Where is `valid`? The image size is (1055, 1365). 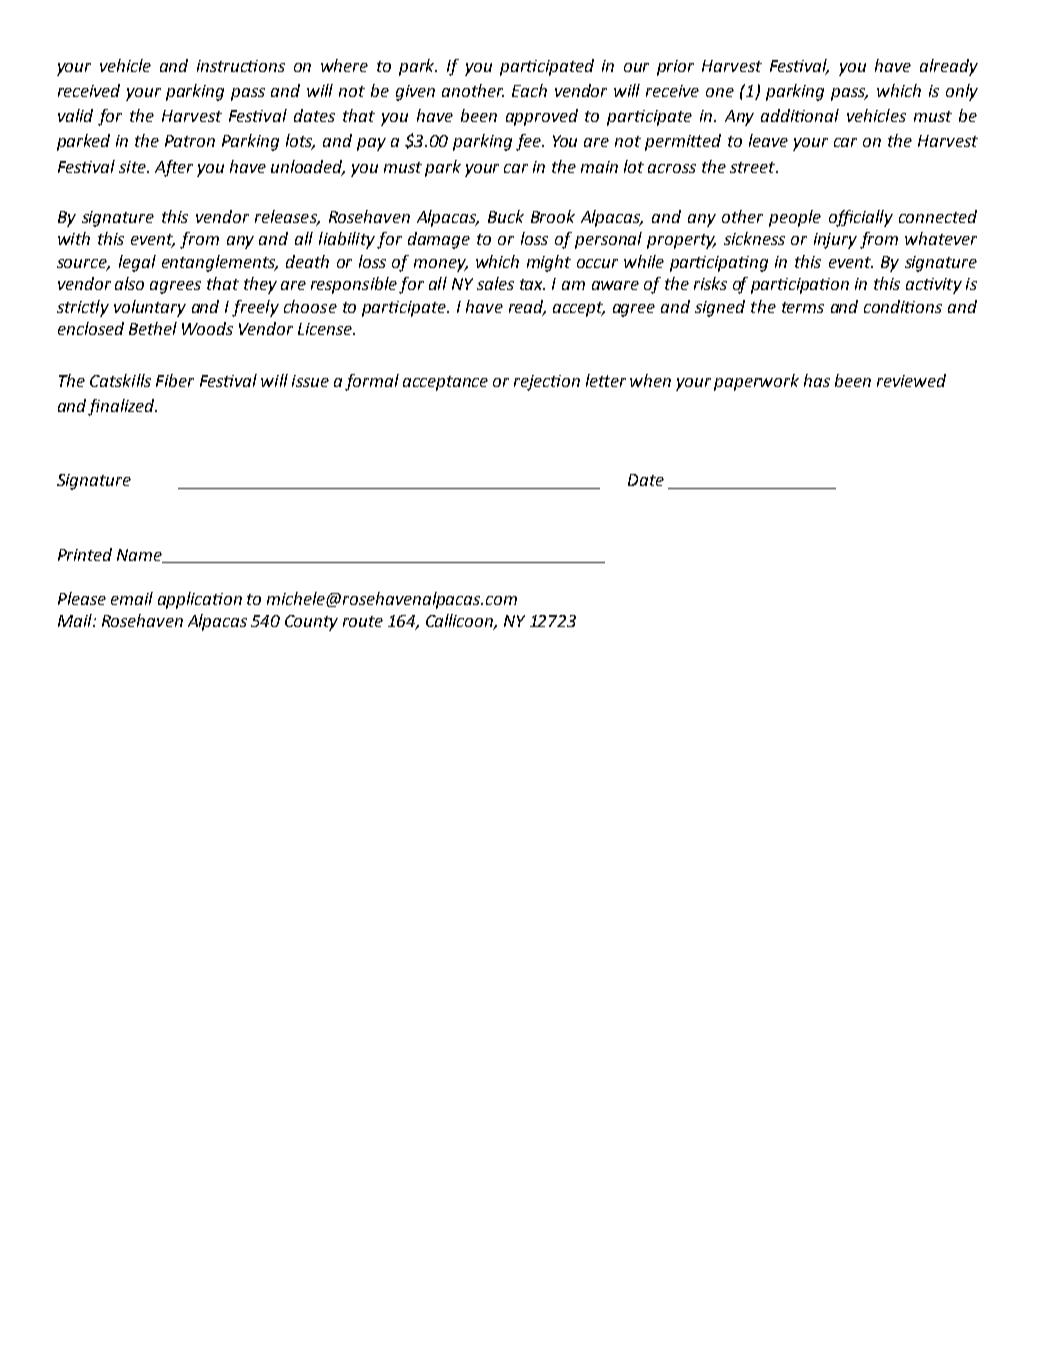
valid is located at coordinates (75, 115).
